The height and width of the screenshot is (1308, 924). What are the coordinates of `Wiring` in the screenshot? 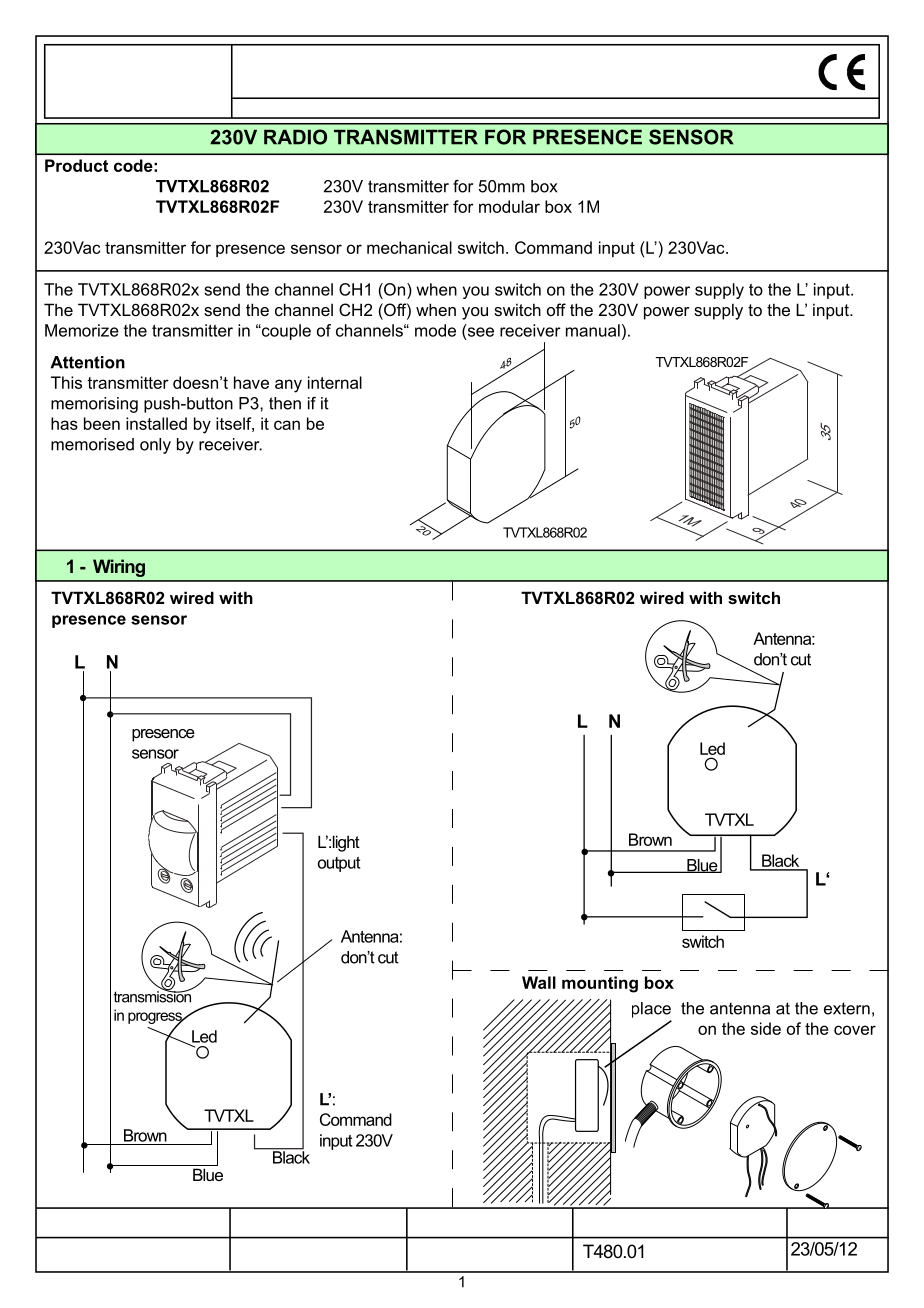 It's located at (119, 568).
